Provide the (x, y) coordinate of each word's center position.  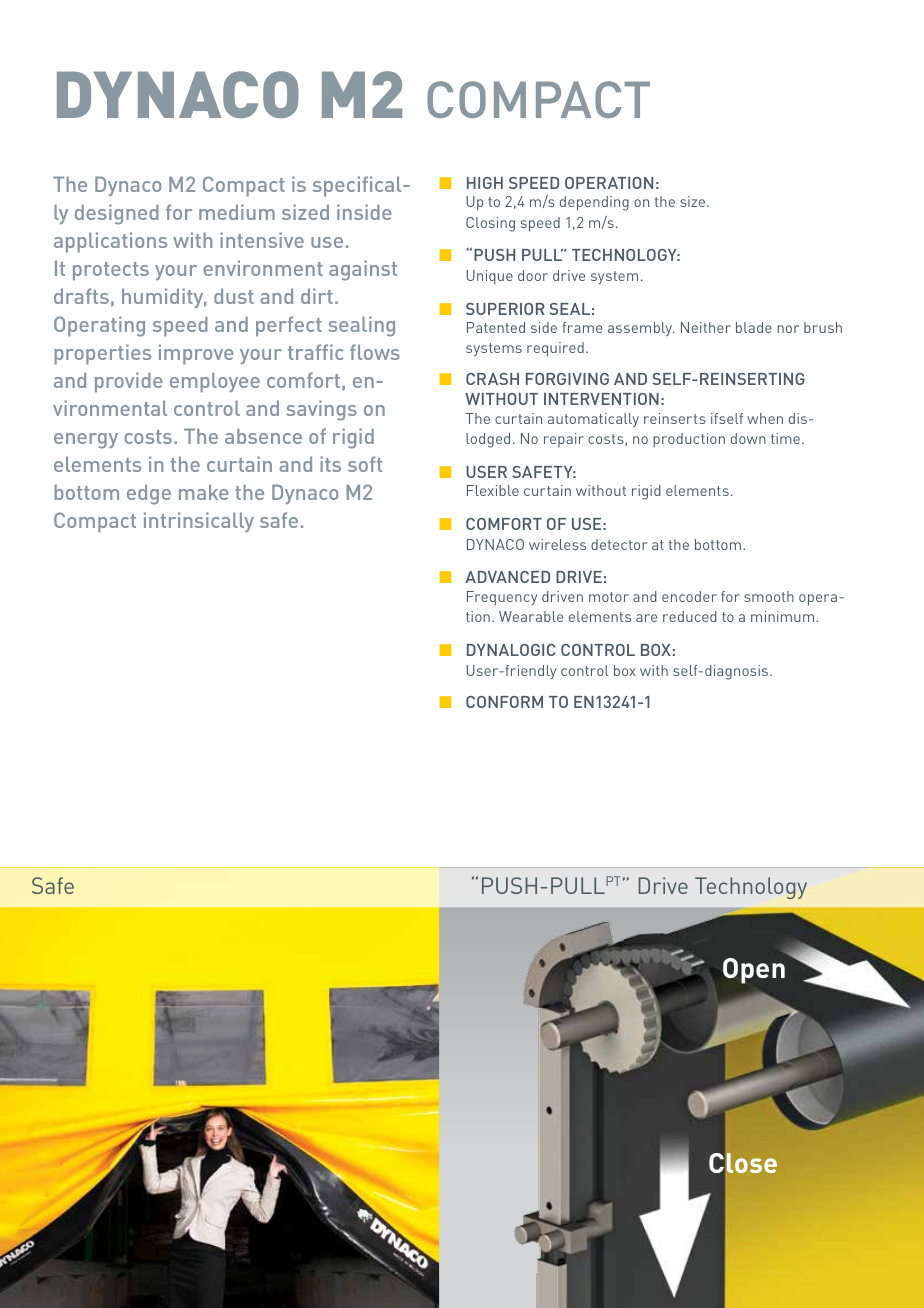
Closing (490, 224)
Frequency (502, 598)
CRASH (492, 379)
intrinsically (199, 522)
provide (129, 382)
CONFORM (504, 702)
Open (754, 971)
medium (237, 212)
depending (594, 203)
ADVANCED (507, 577)
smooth (769, 596)
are (646, 618)
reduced (690, 616)
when (765, 418)
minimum (784, 616)
